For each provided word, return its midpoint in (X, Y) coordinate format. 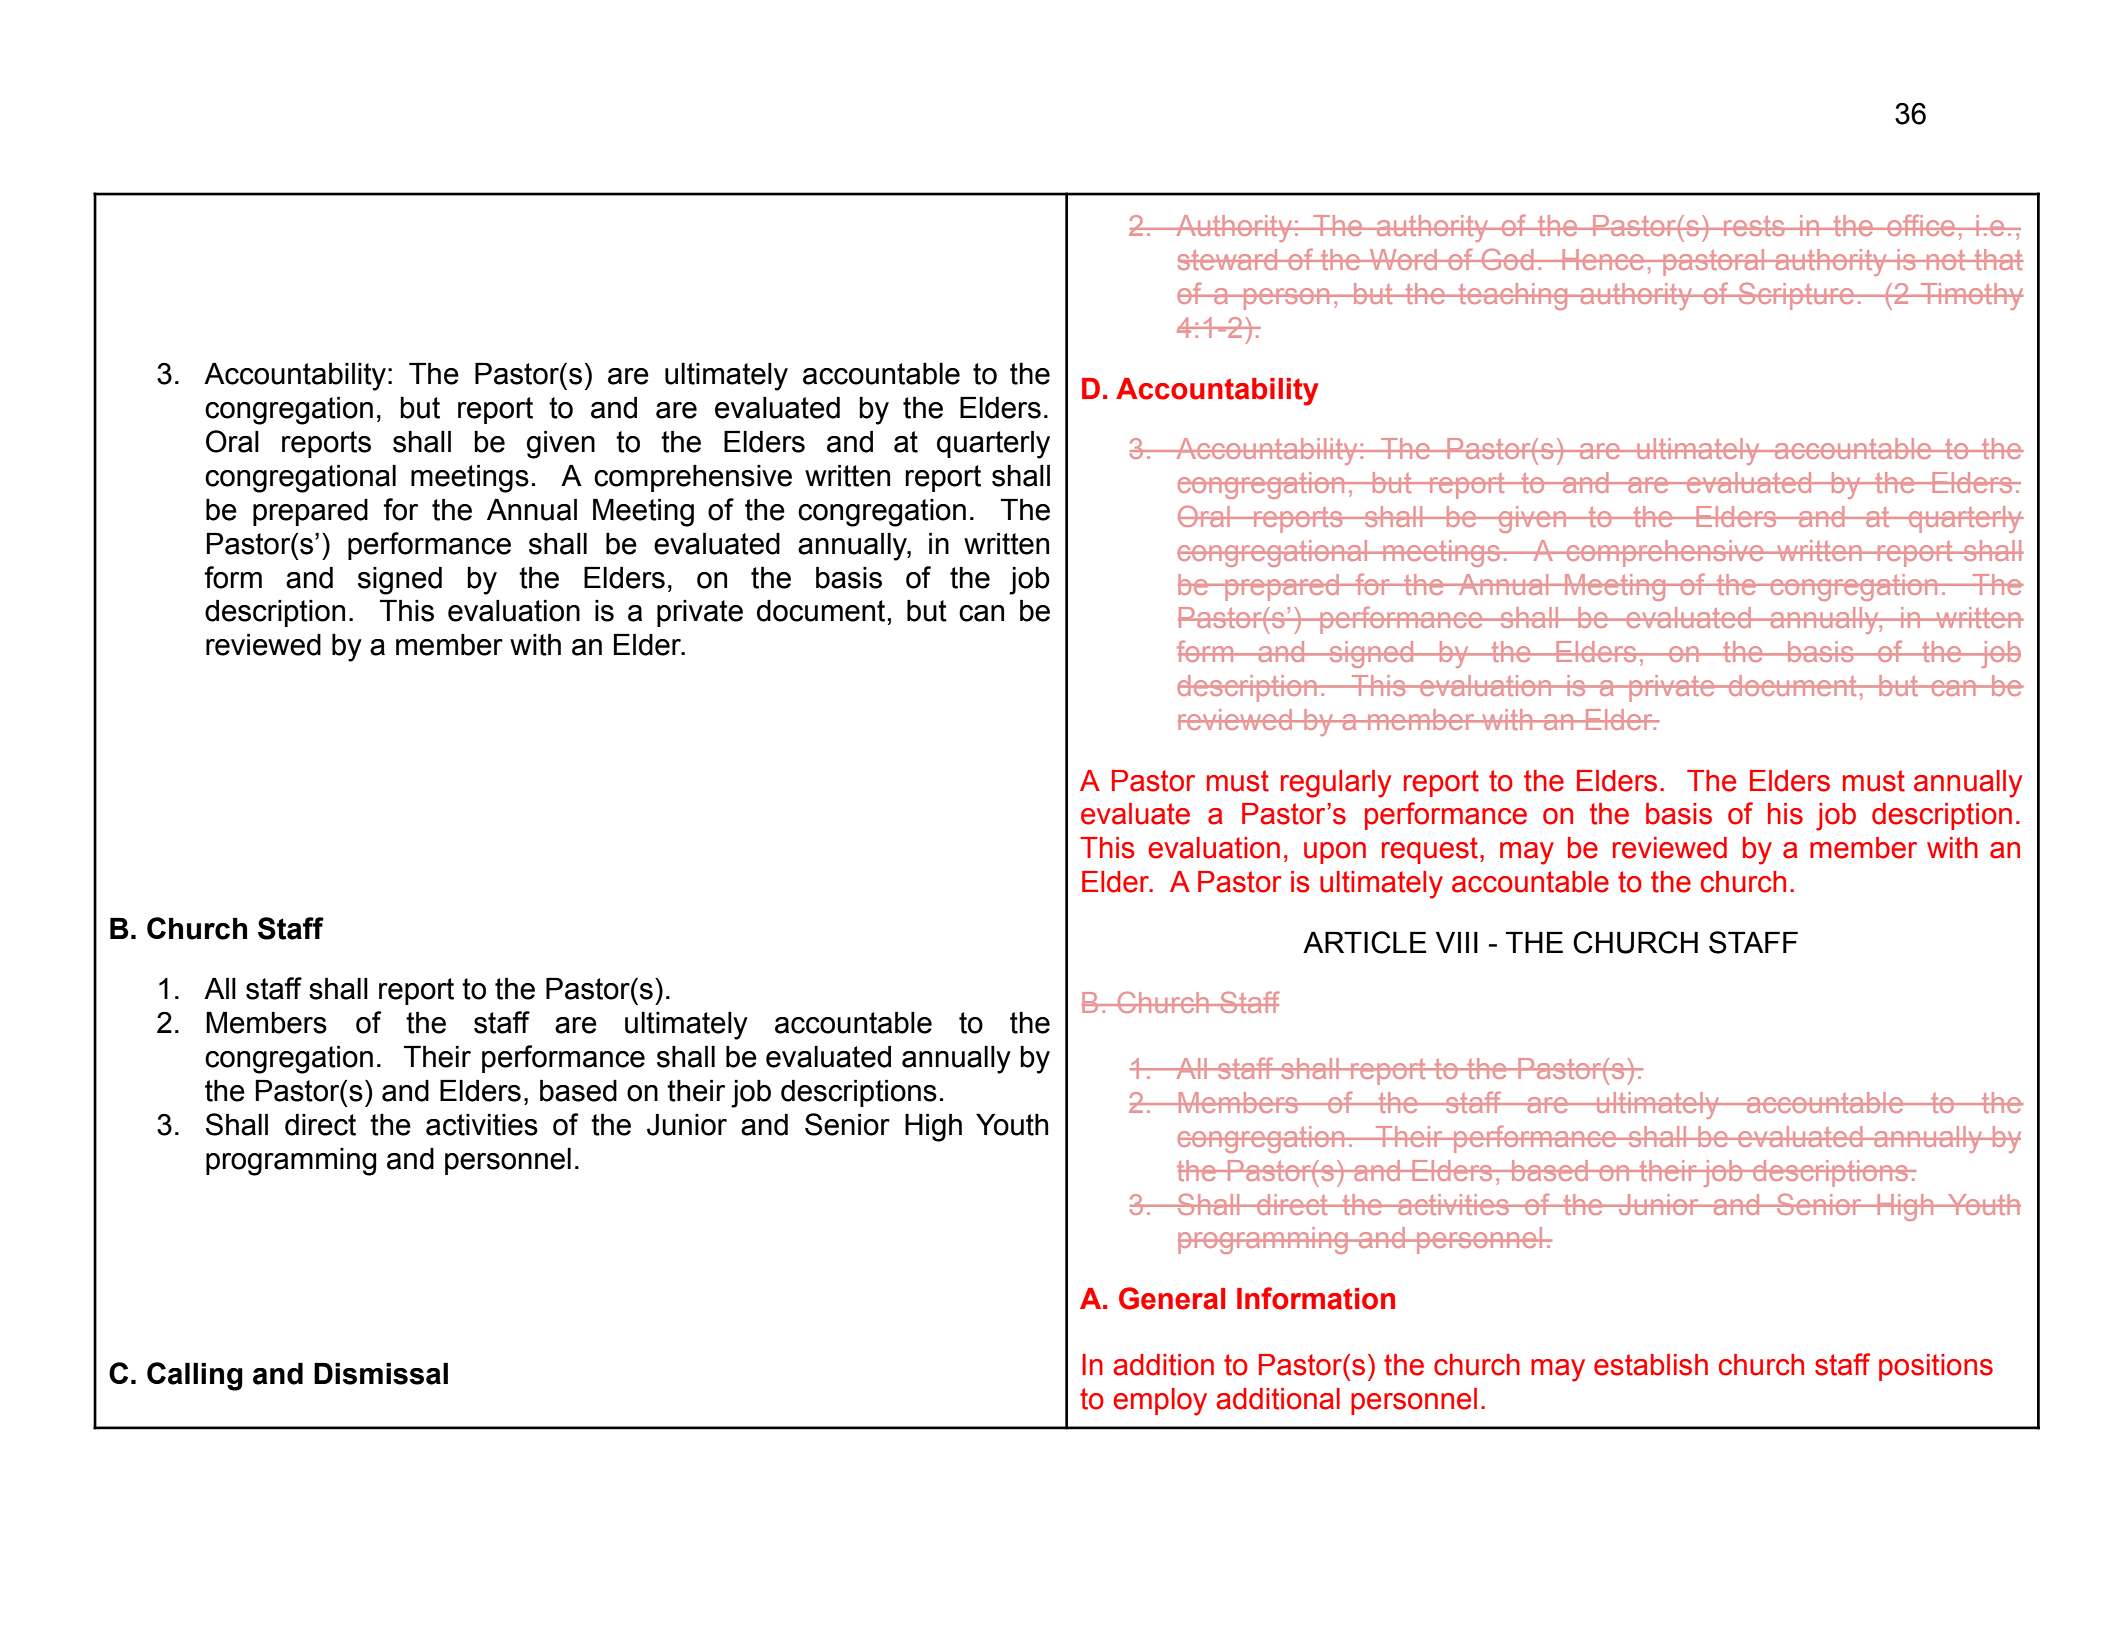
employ (1160, 1402)
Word (1403, 259)
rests (1754, 226)
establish (1651, 1365)
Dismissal (381, 1374)
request (1430, 850)
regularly (1336, 784)
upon (1335, 853)
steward (1229, 259)
